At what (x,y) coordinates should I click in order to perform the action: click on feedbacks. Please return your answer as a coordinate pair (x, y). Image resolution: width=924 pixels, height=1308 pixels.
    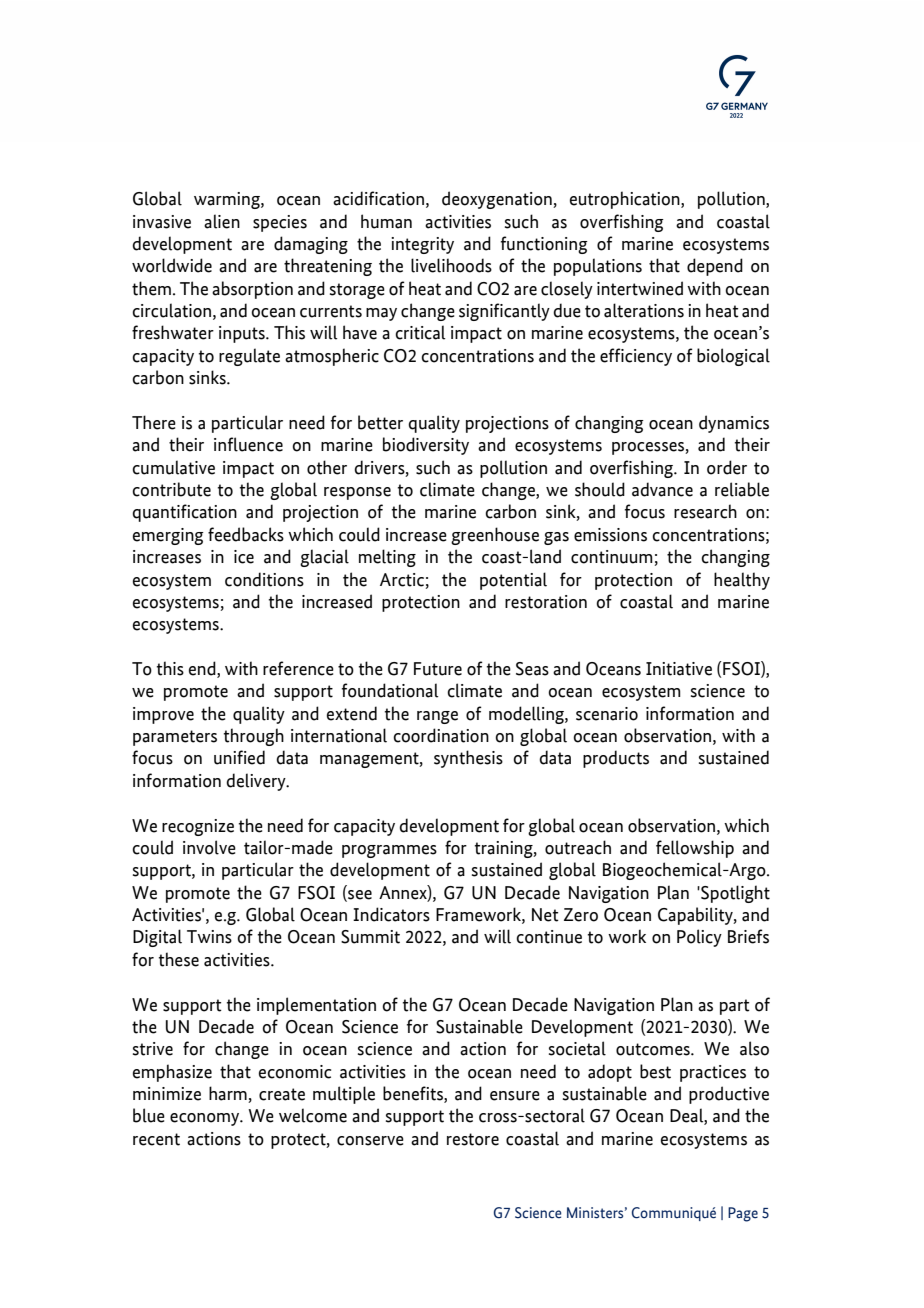
    Looking at the image, I should click on (246, 534).
